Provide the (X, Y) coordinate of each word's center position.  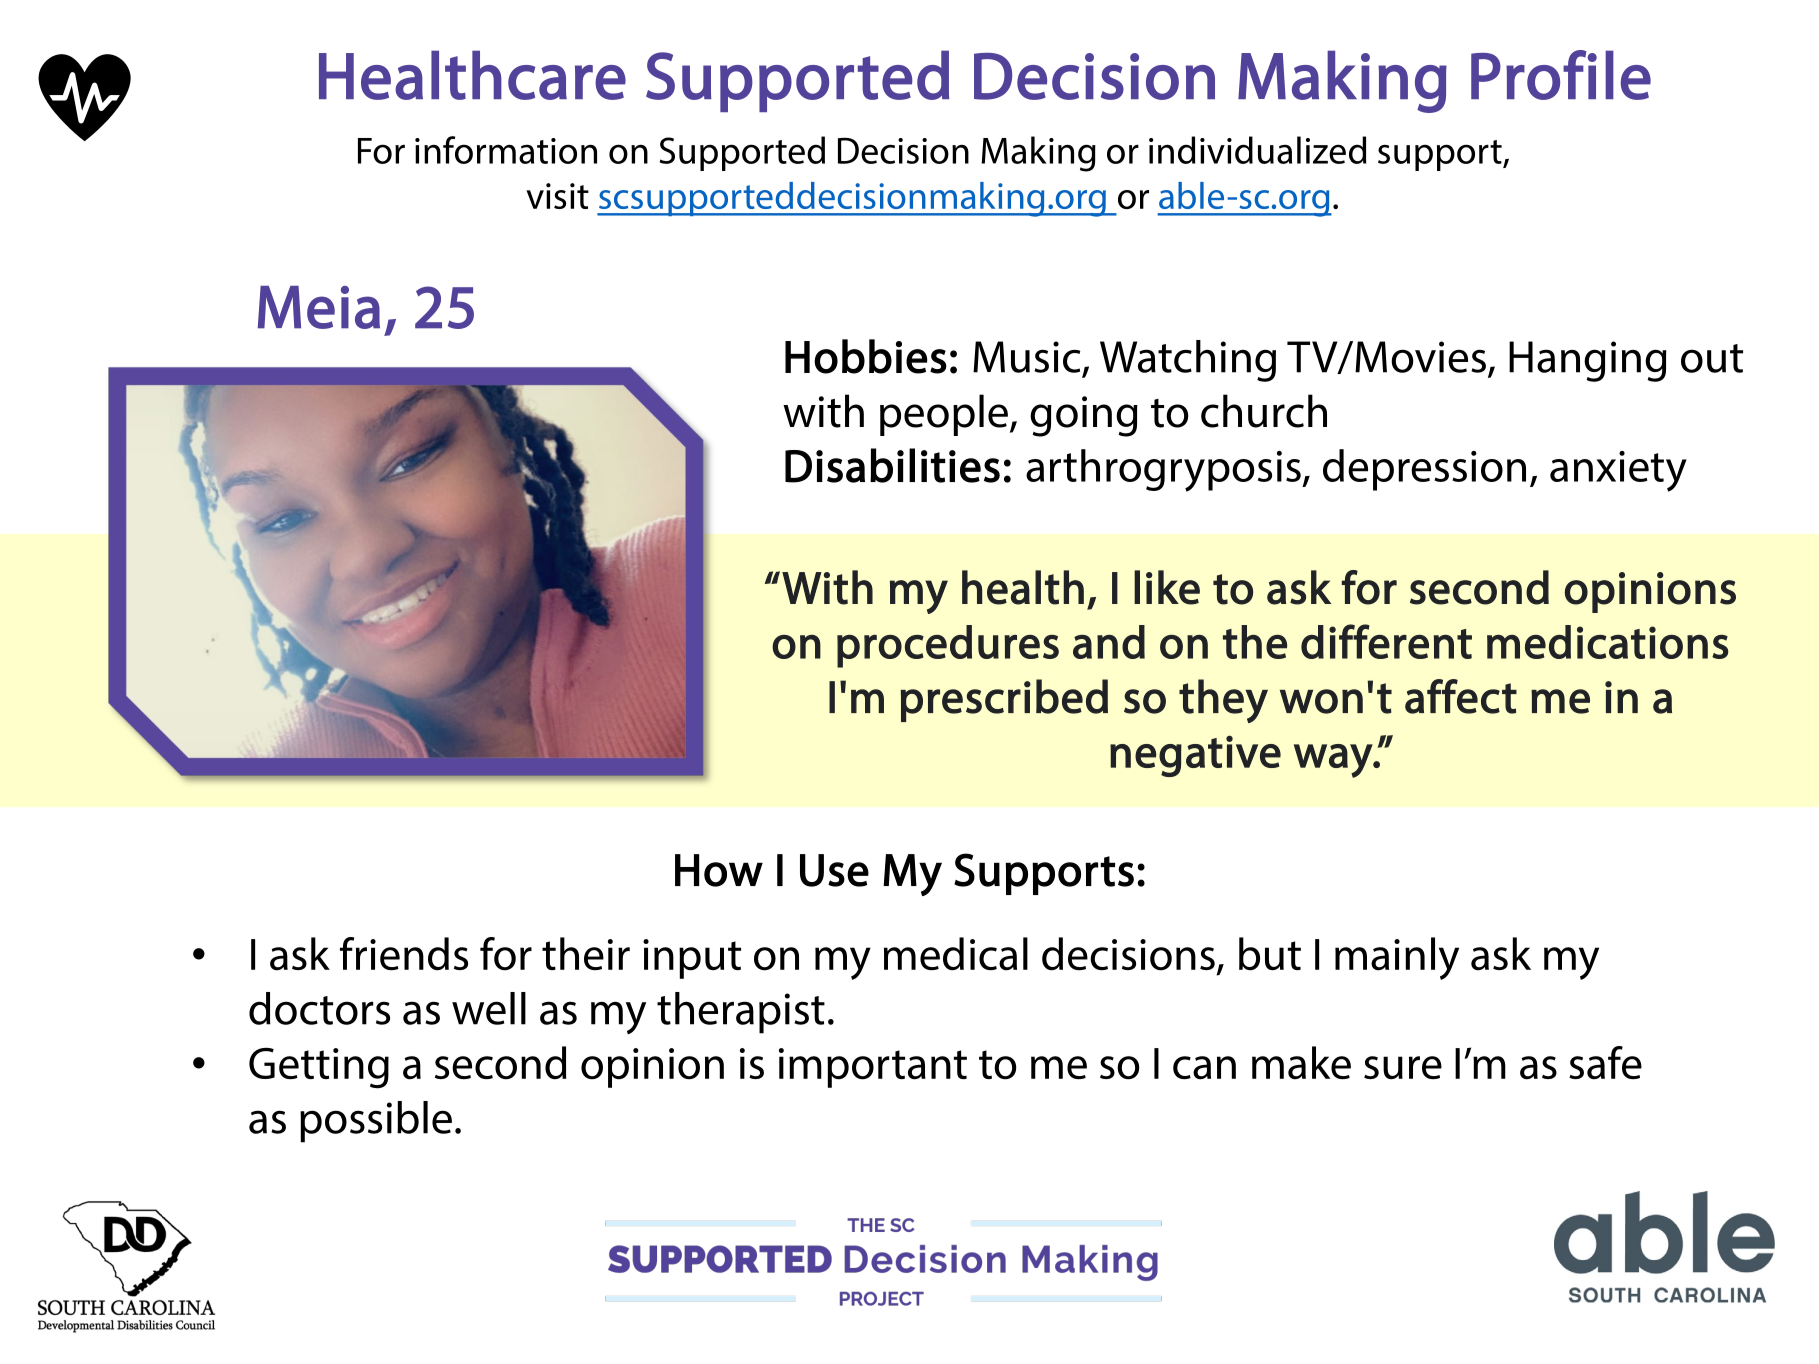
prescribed (1004, 700)
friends (404, 954)
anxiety (1618, 471)
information (506, 150)
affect (1461, 696)
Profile (1561, 75)
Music (1026, 357)
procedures (948, 646)
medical (956, 954)
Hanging (1588, 361)
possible (376, 1122)
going (1084, 416)
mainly (1397, 958)
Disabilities (892, 465)
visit (557, 196)
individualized (1258, 150)
